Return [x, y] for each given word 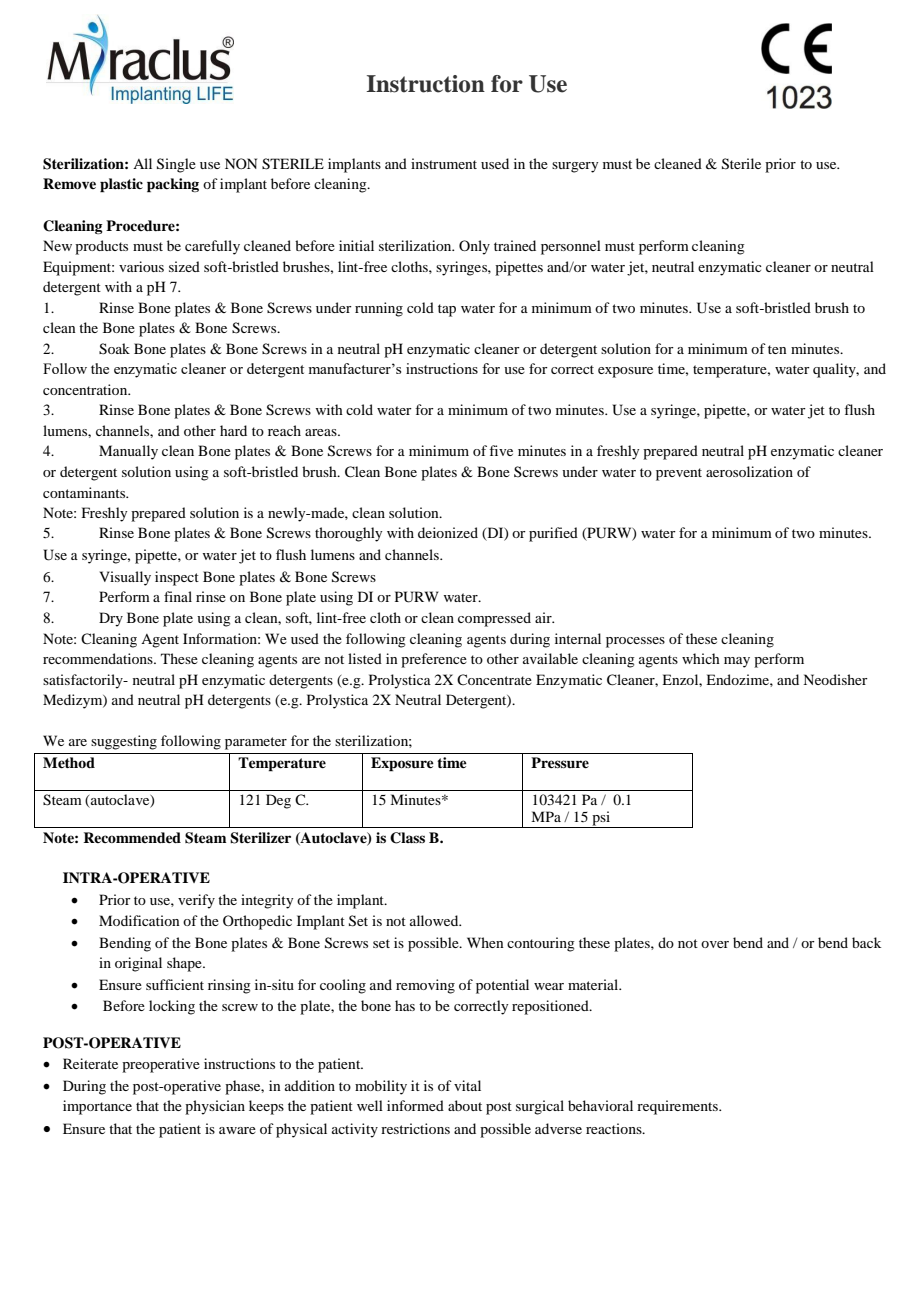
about [465, 1105]
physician [215, 1107]
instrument [444, 163]
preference [434, 660]
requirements [678, 1107]
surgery [575, 167]
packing [173, 185]
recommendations [99, 658]
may [737, 662]
